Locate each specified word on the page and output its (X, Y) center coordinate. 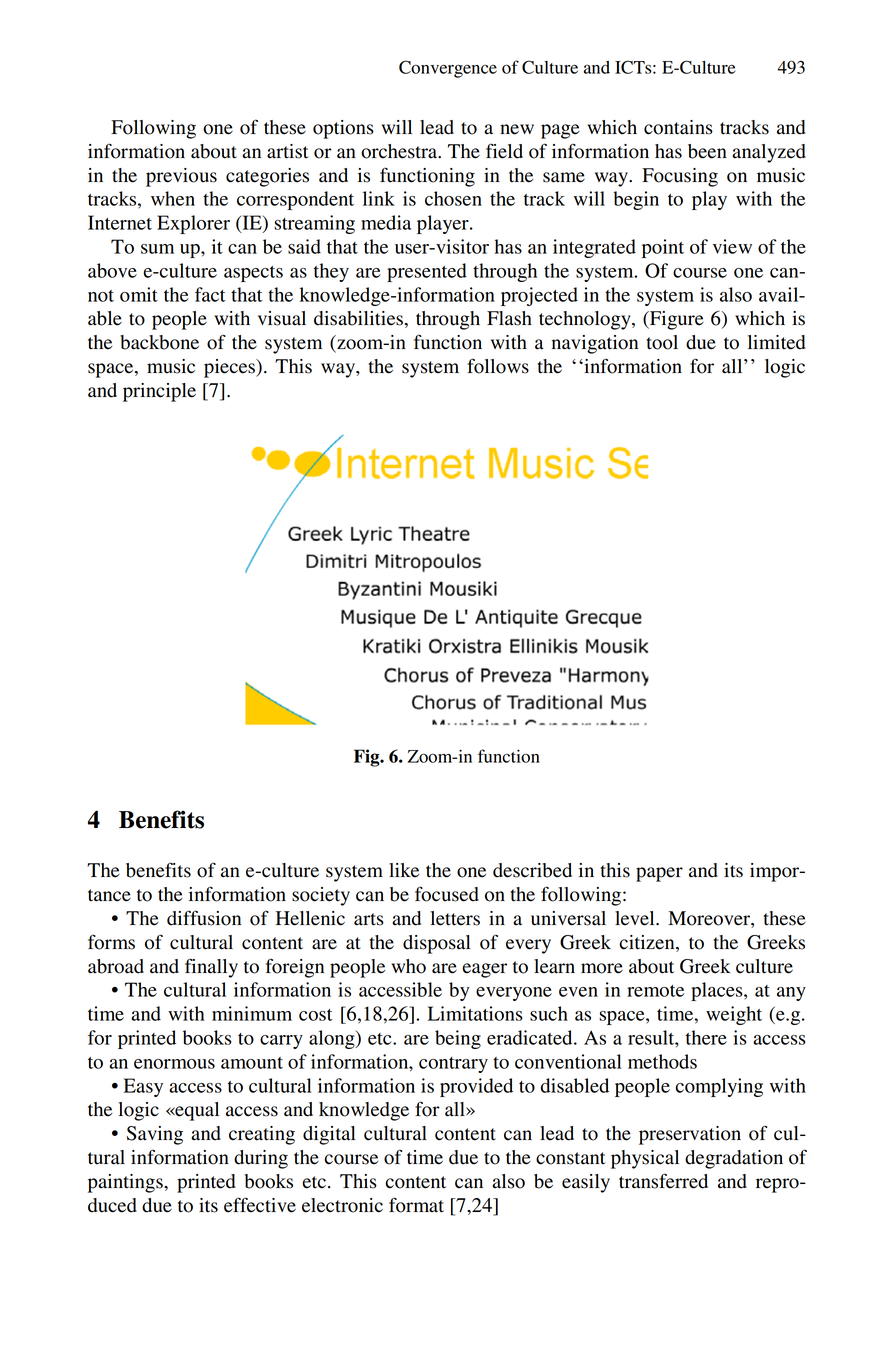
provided (476, 1087)
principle (159, 392)
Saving (155, 1135)
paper (659, 874)
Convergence (448, 69)
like (404, 870)
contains (678, 127)
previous (181, 177)
